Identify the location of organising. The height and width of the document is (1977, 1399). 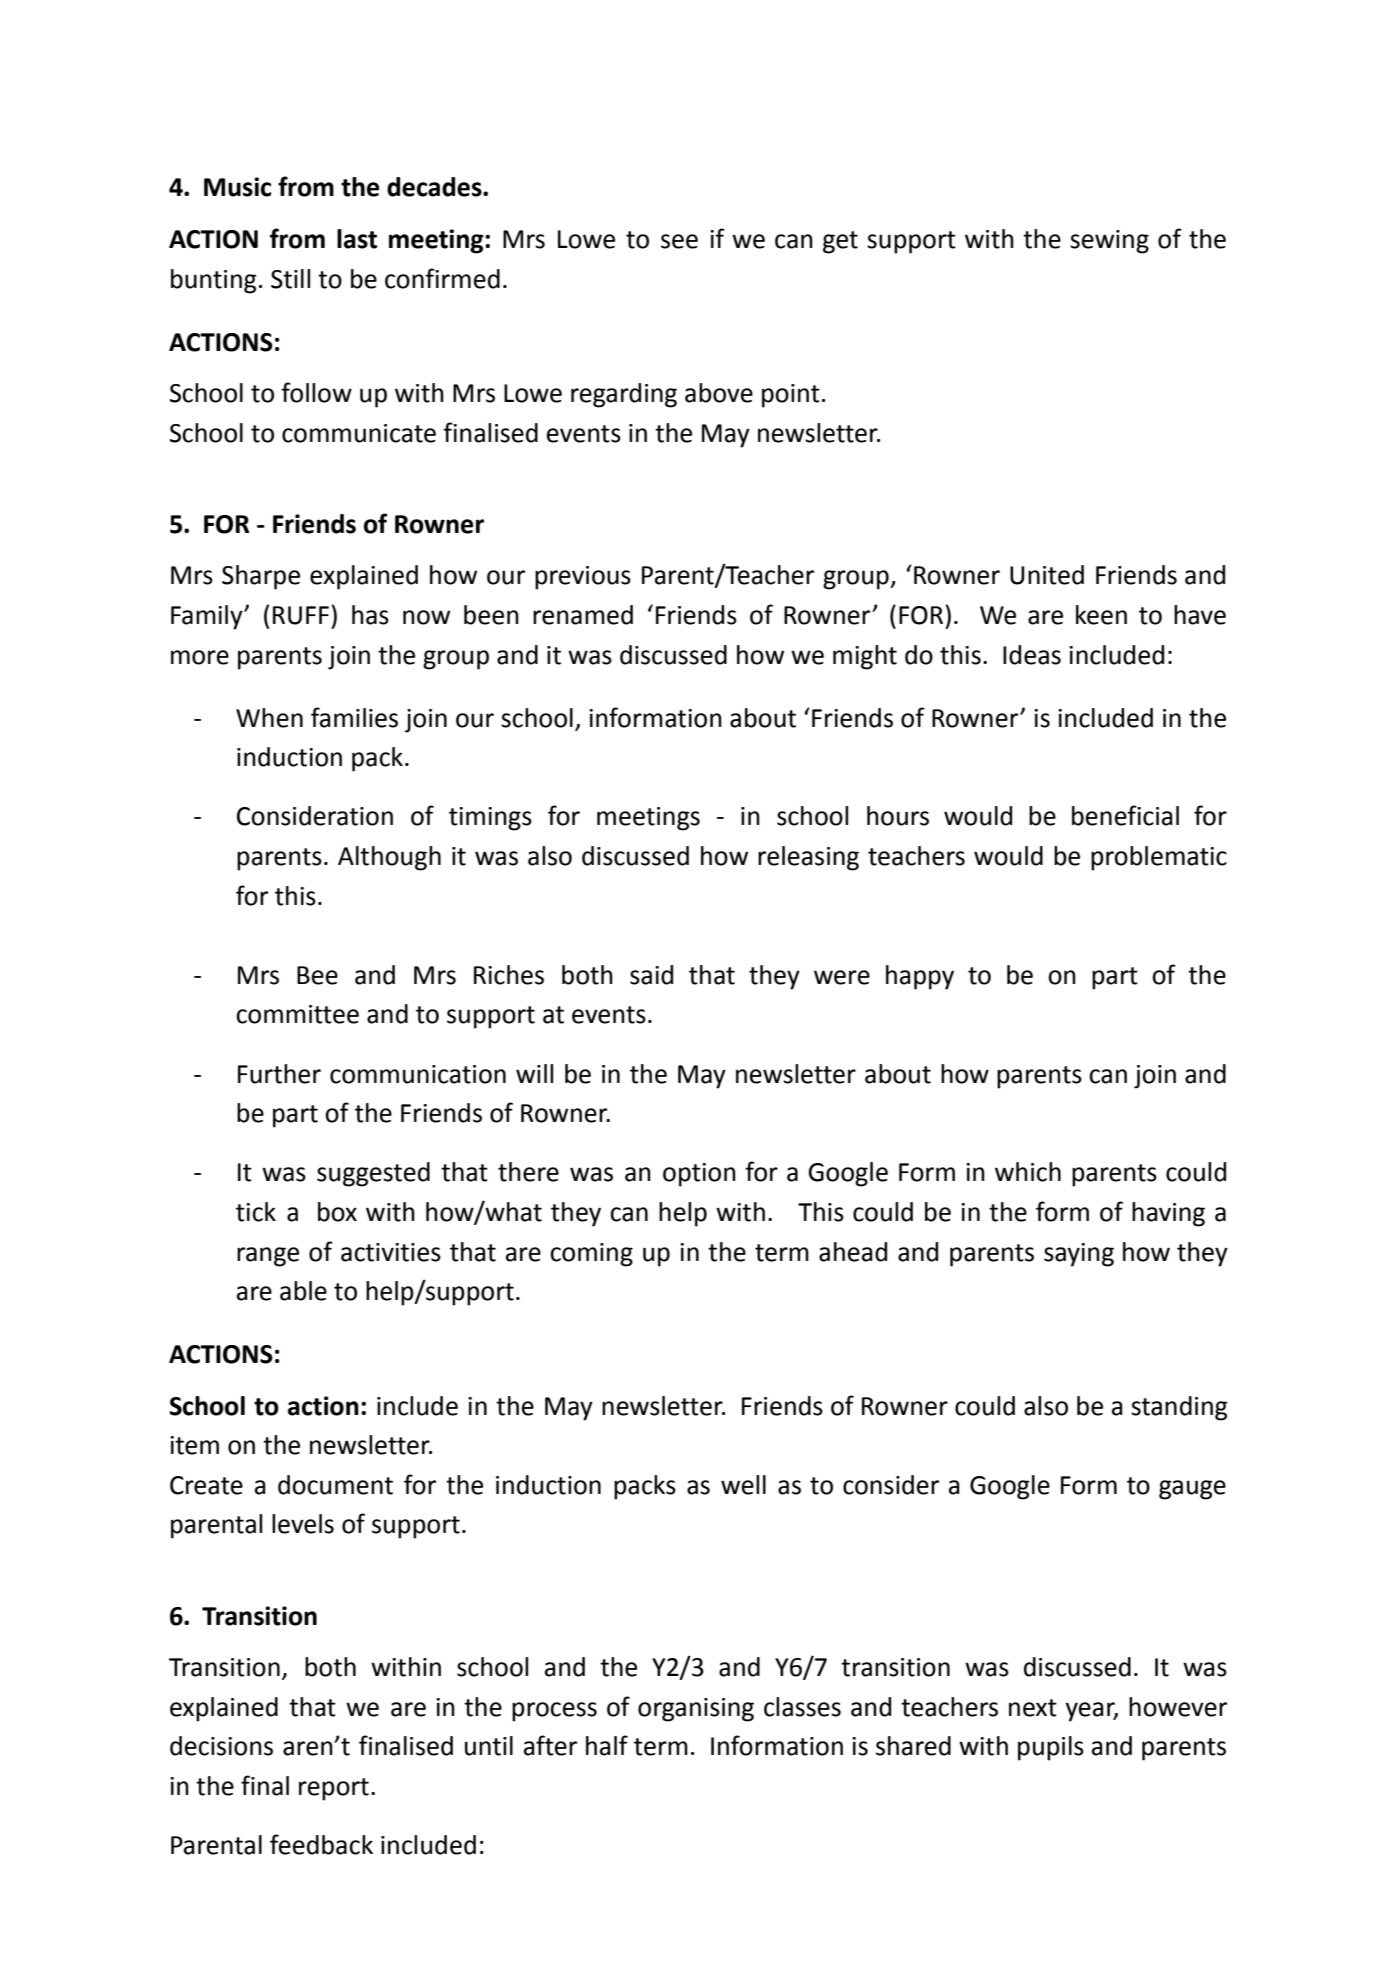
(696, 1710).
